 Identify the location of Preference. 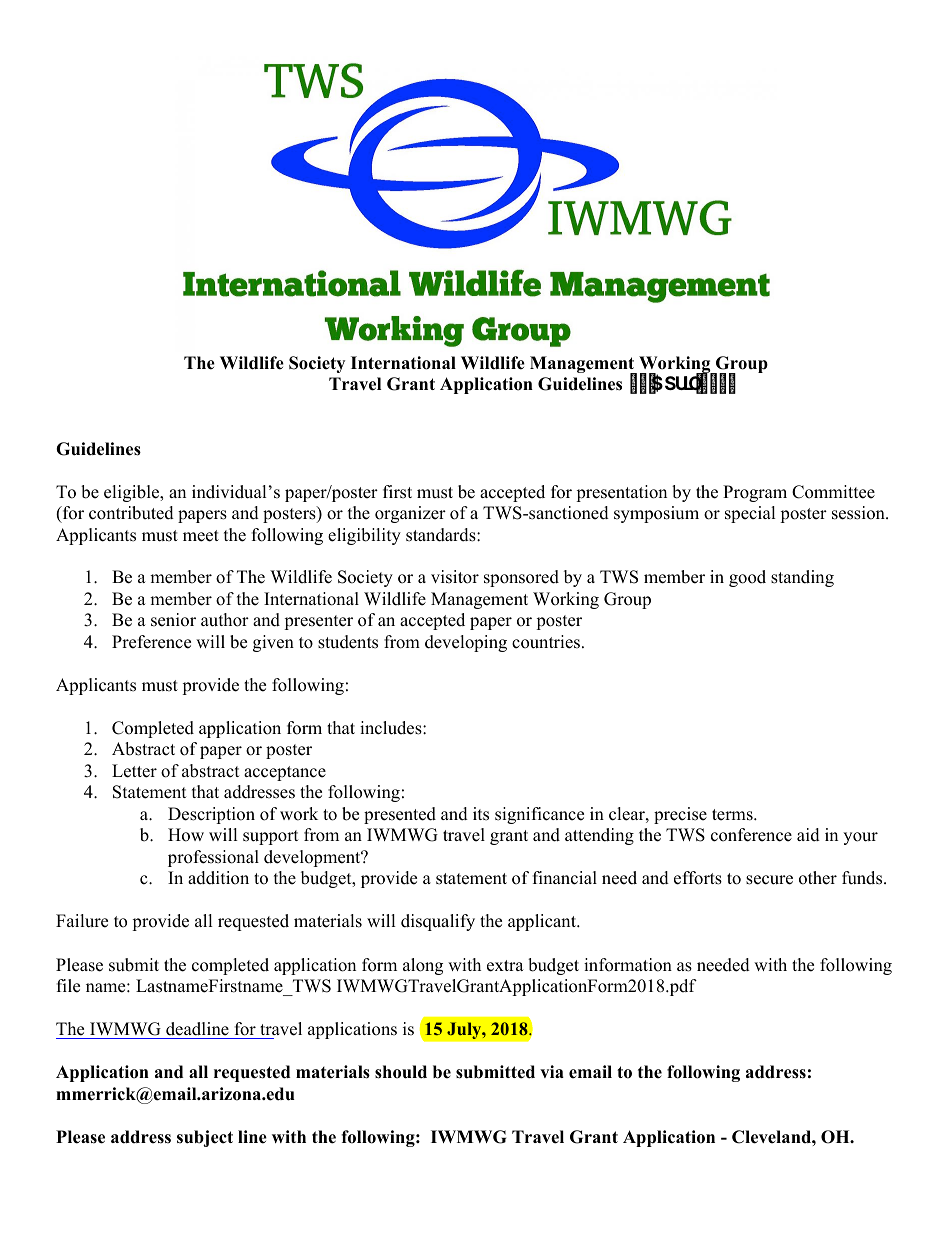
(151, 642).
